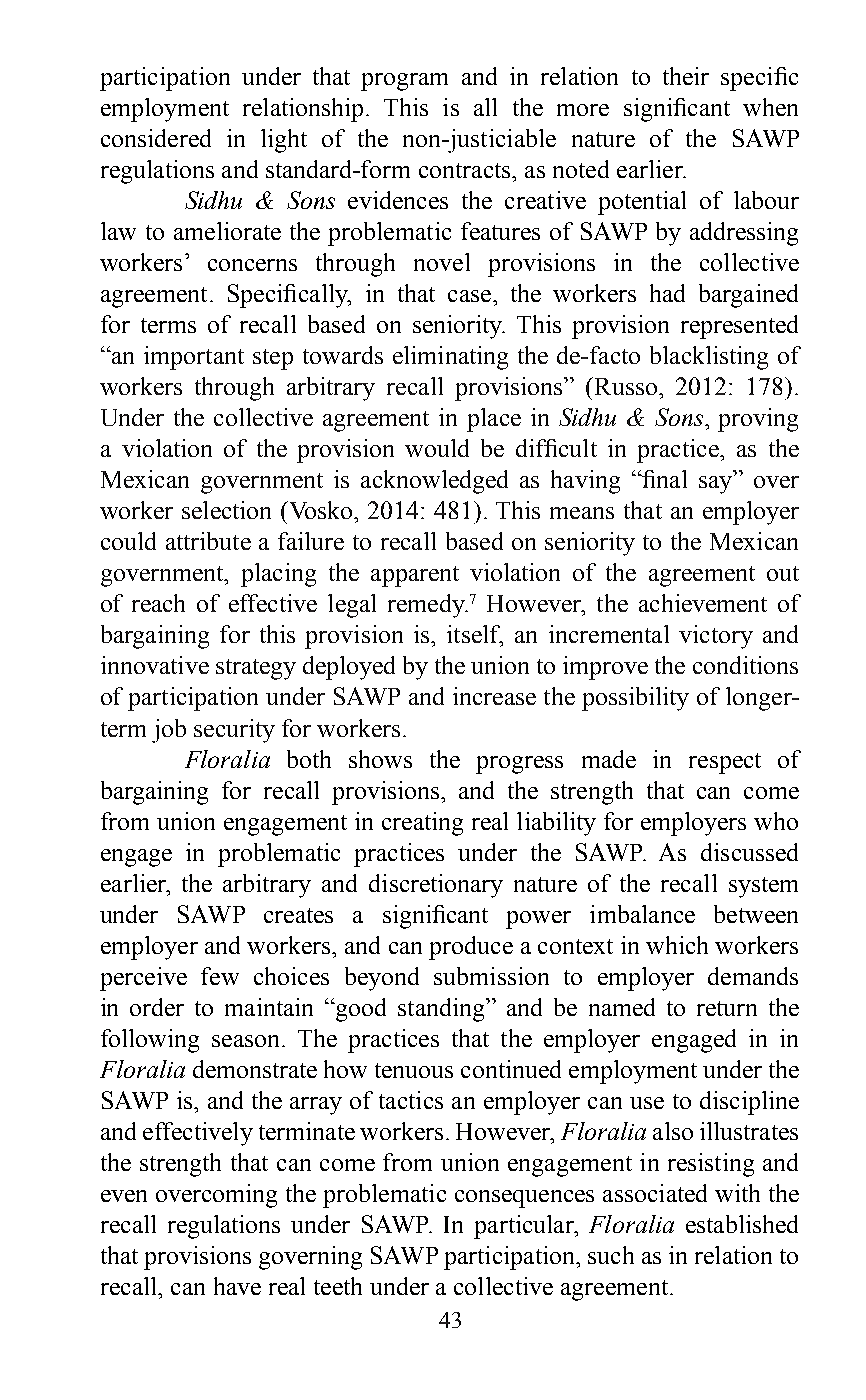 The width and height of the screenshot is (866, 1400). I want to click on considered, so click(156, 138).
